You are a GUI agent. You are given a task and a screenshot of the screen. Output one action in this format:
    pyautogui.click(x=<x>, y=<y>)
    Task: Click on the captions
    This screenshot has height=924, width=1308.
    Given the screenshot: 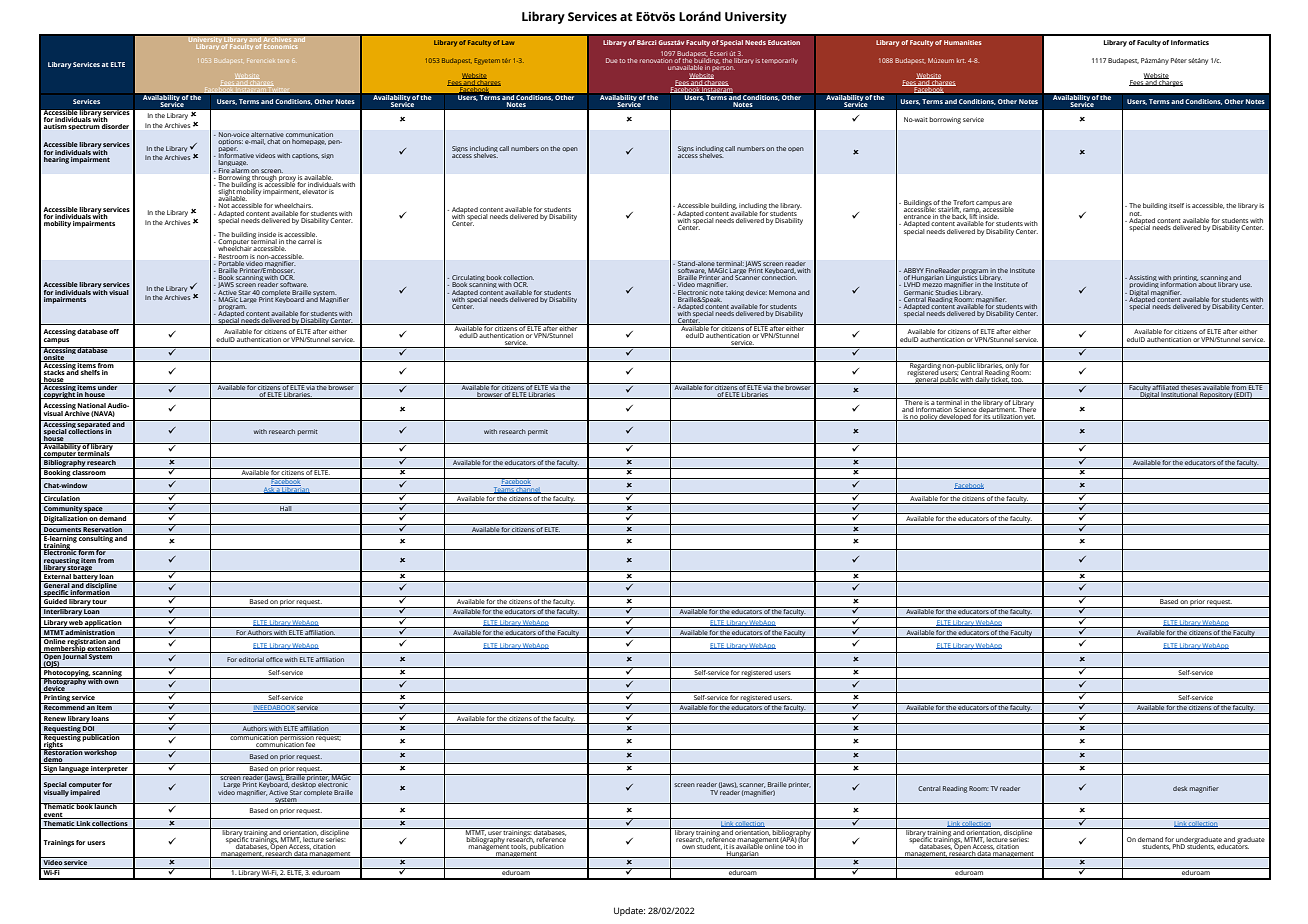 What is the action you would take?
    pyautogui.click(x=305, y=156)
